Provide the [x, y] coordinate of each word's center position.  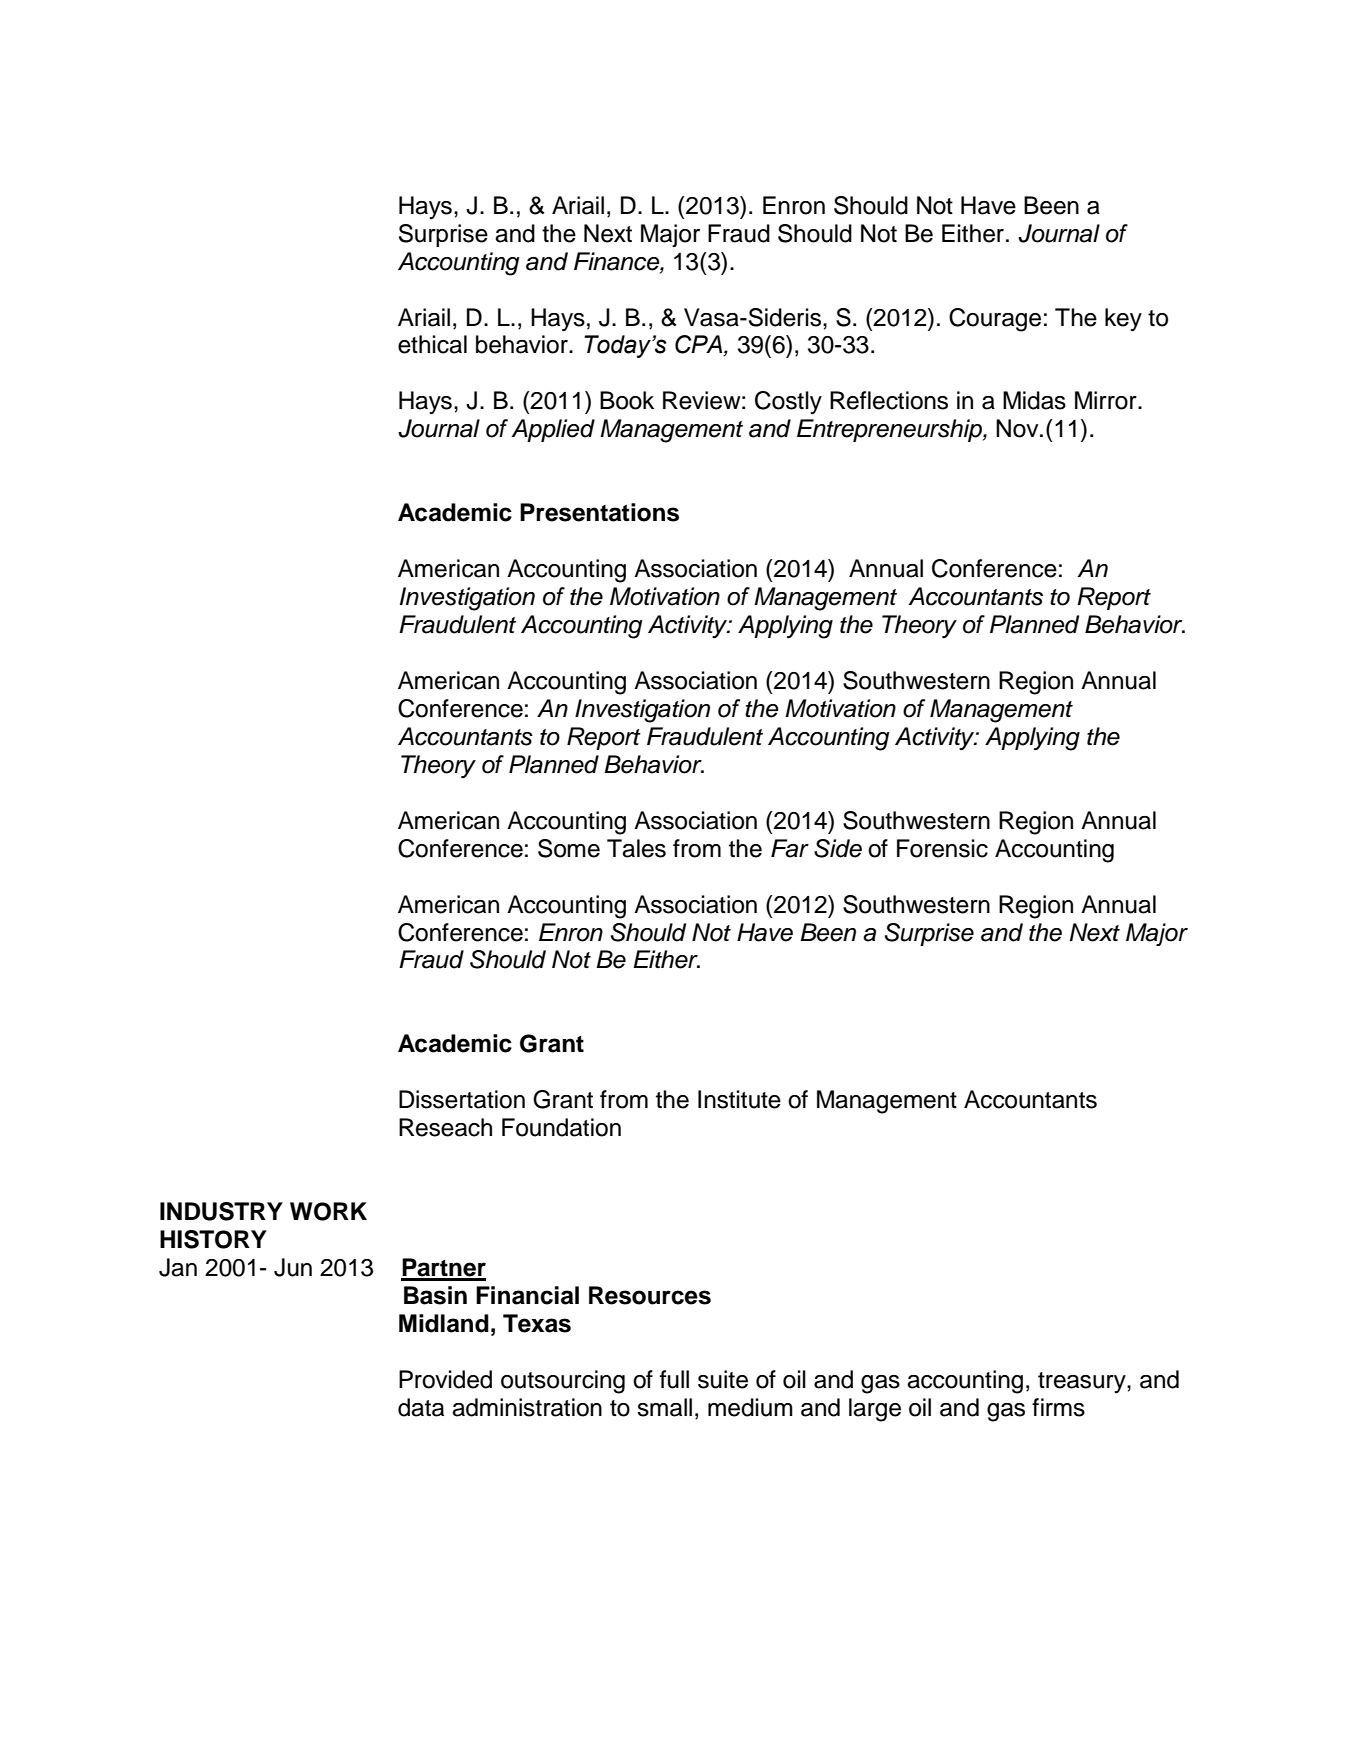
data [421, 1407]
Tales [636, 848]
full [674, 1379]
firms [1058, 1407]
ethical [432, 344]
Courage [995, 320]
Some [569, 848]
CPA [700, 345]
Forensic [942, 848]
